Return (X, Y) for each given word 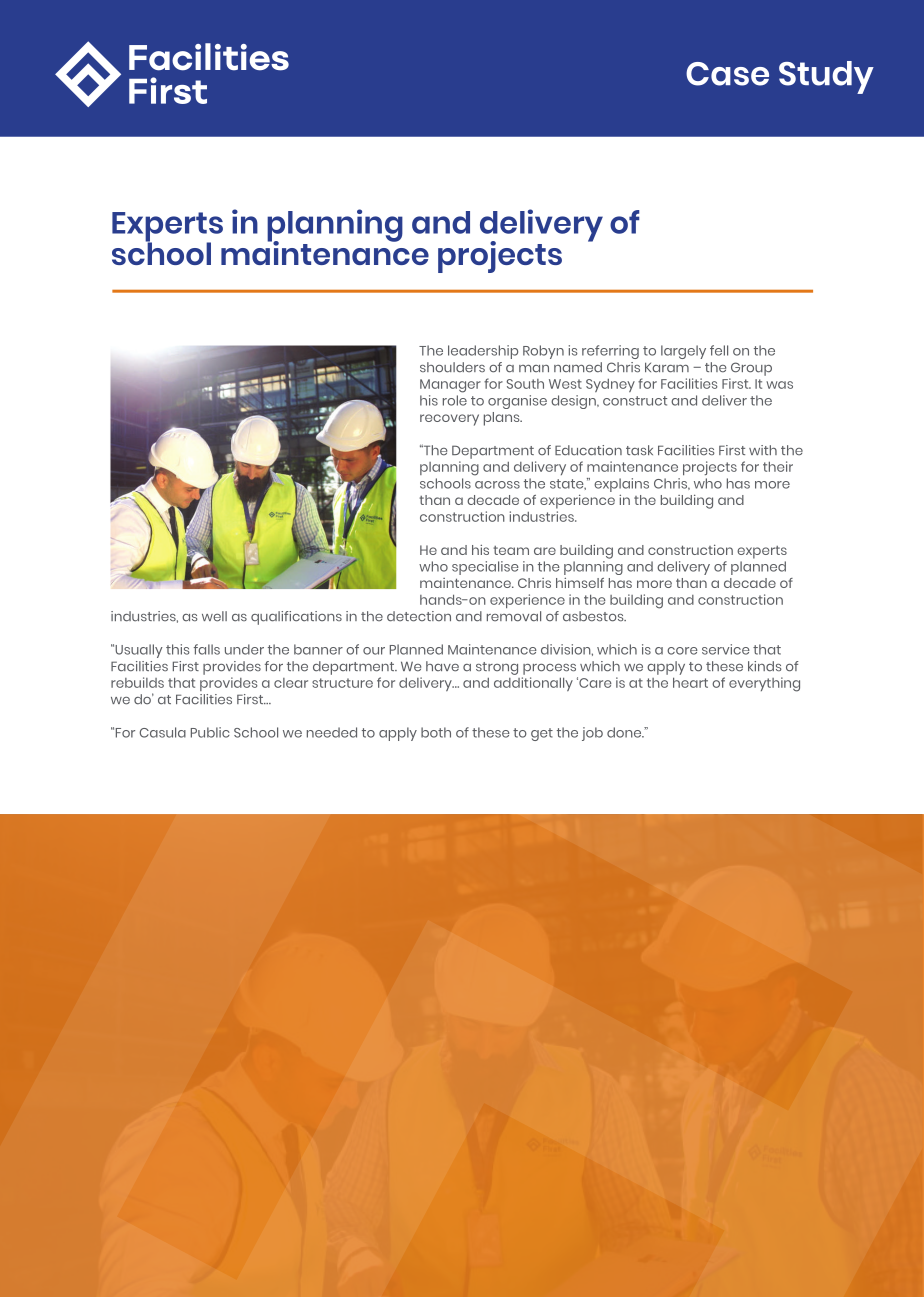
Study (826, 77)
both (436, 732)
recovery (449, 420)
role (455, 400)
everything (764, 684)
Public (210, 732)
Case (727, 74)
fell (719, 350)
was (779, 385)
